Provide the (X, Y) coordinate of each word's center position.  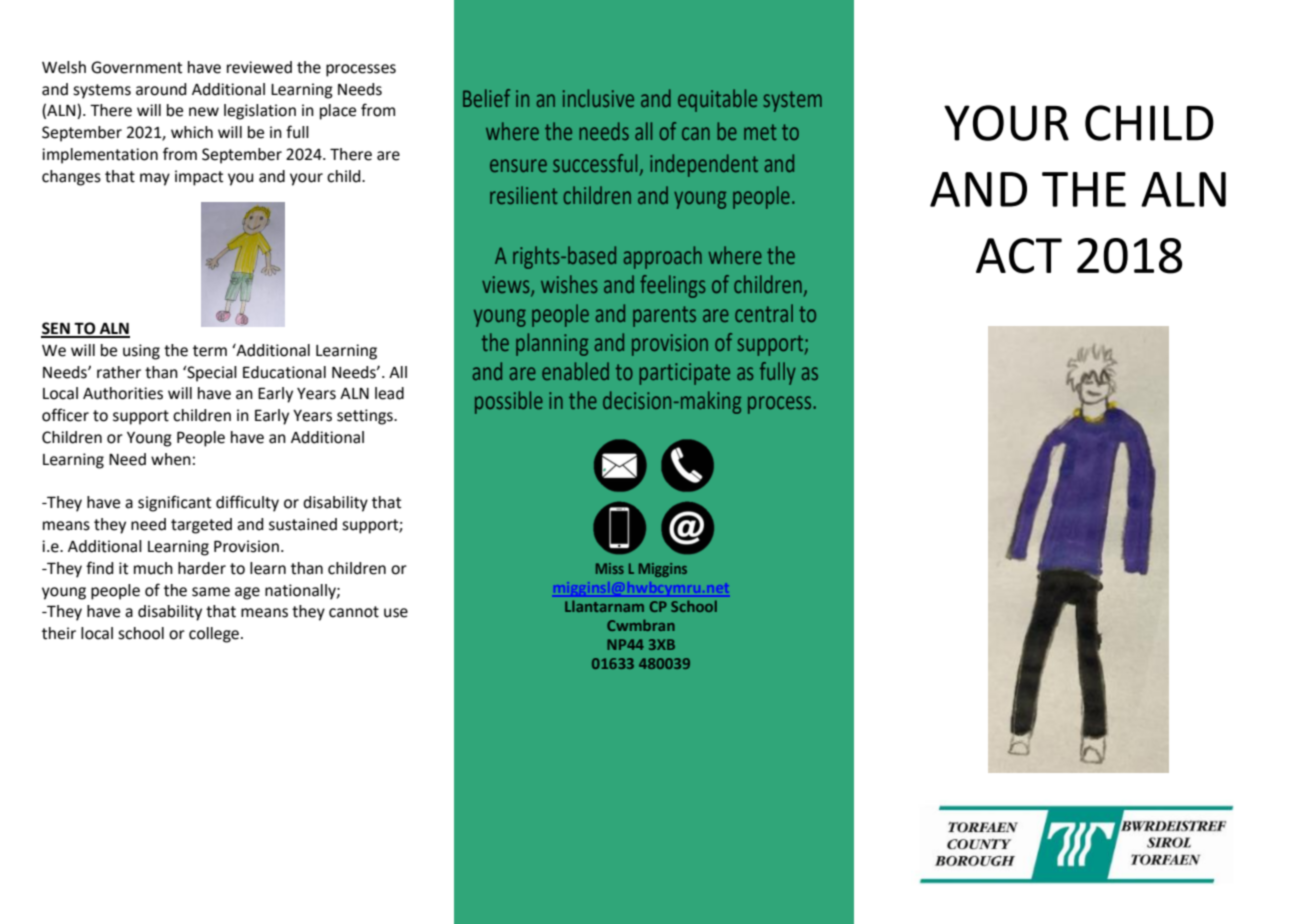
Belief (486, 98)
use (396, 613)
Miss (610, 568)
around (161, 89)
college (214, 635)
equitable (717, 100)
